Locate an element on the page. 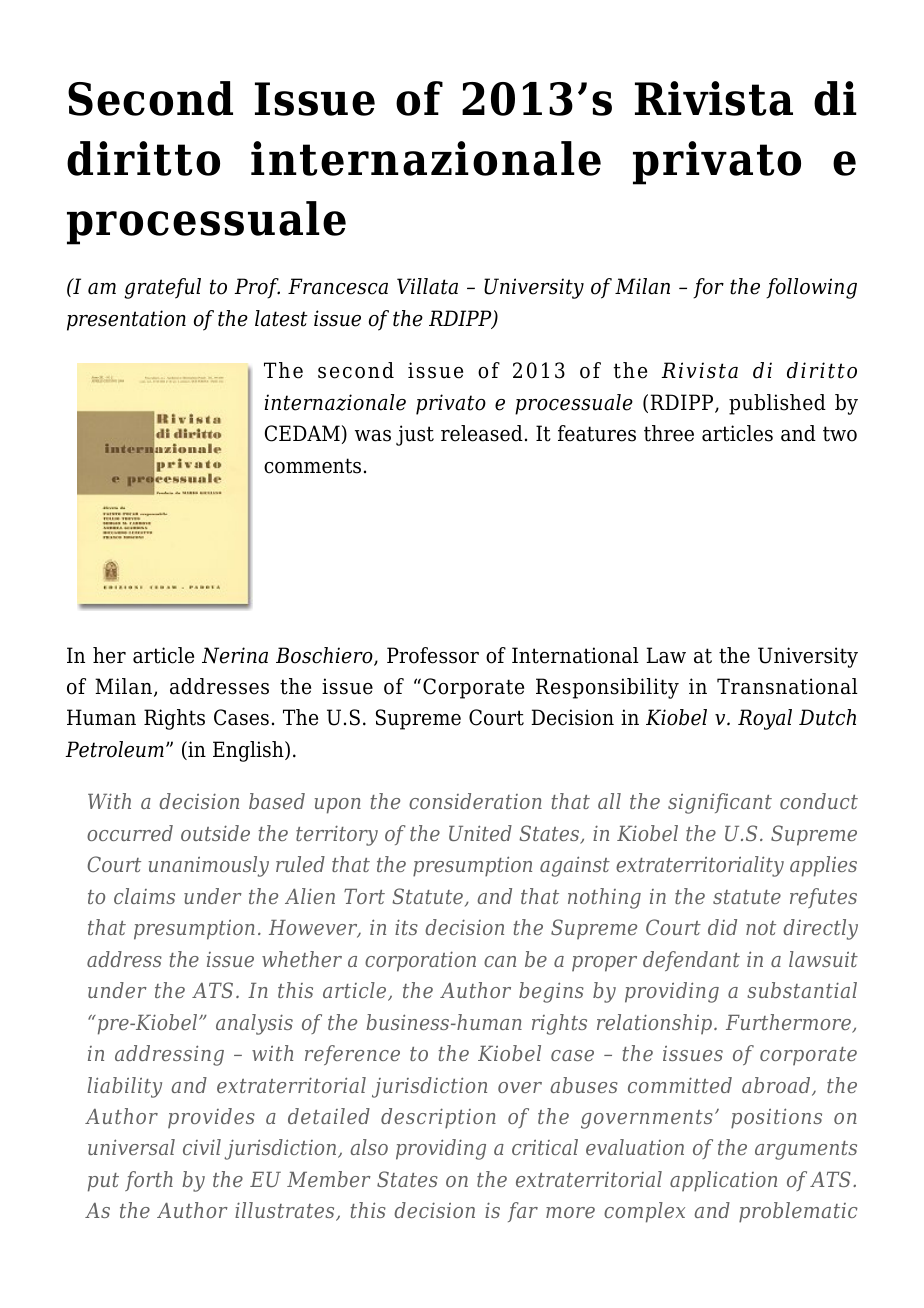  comments is located at coordinates (312, 466).
